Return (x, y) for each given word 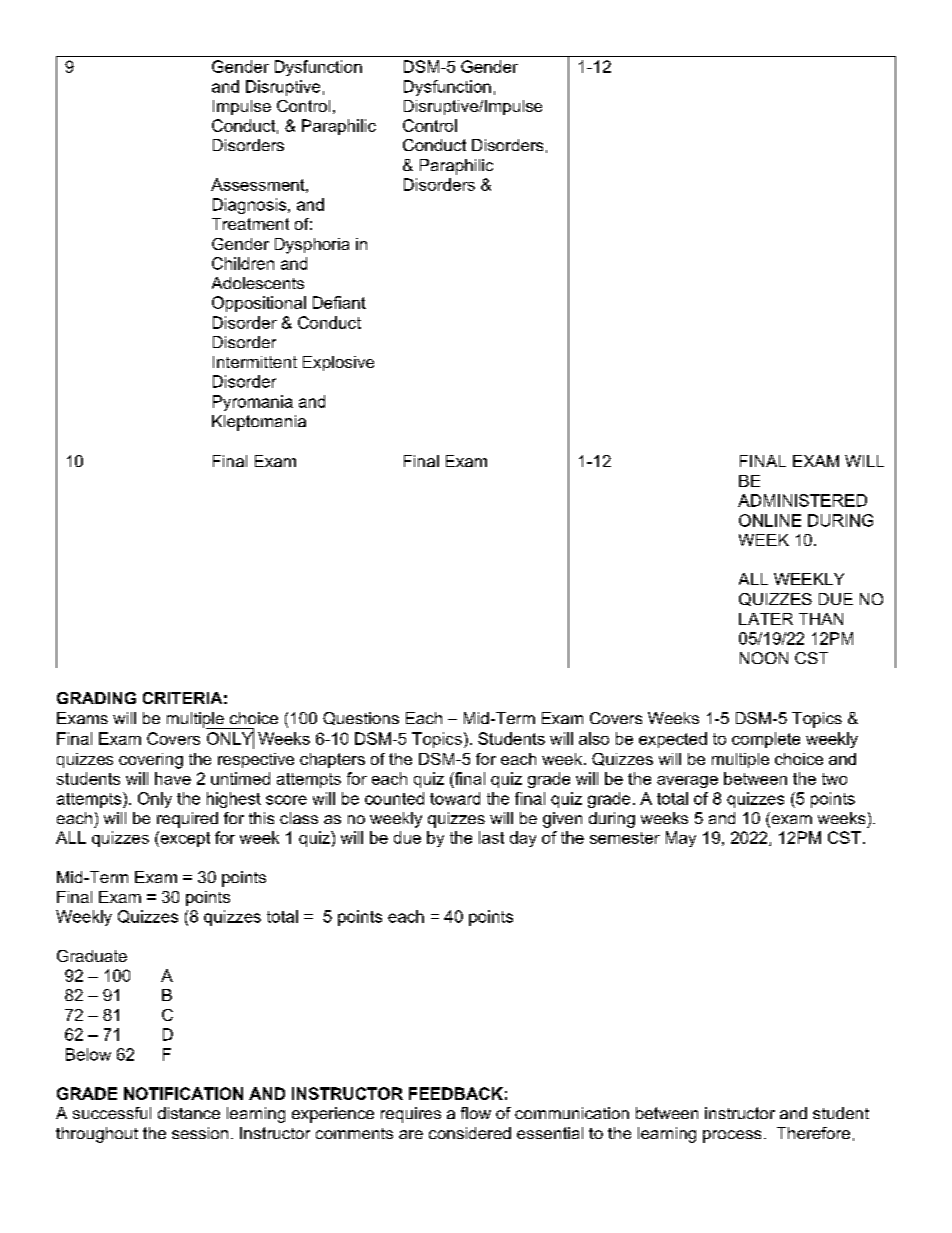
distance (189, 1113)
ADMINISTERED (802, 500)
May (681, 839)
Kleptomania (259, 423)
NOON (764, 658)
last (491, 837)
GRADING (96, 698)
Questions (361, 718)
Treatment (250, 224)
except (184, 839)
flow (476, 1113)
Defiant (339, 302)
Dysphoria (312, 246)
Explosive (338, 363)
